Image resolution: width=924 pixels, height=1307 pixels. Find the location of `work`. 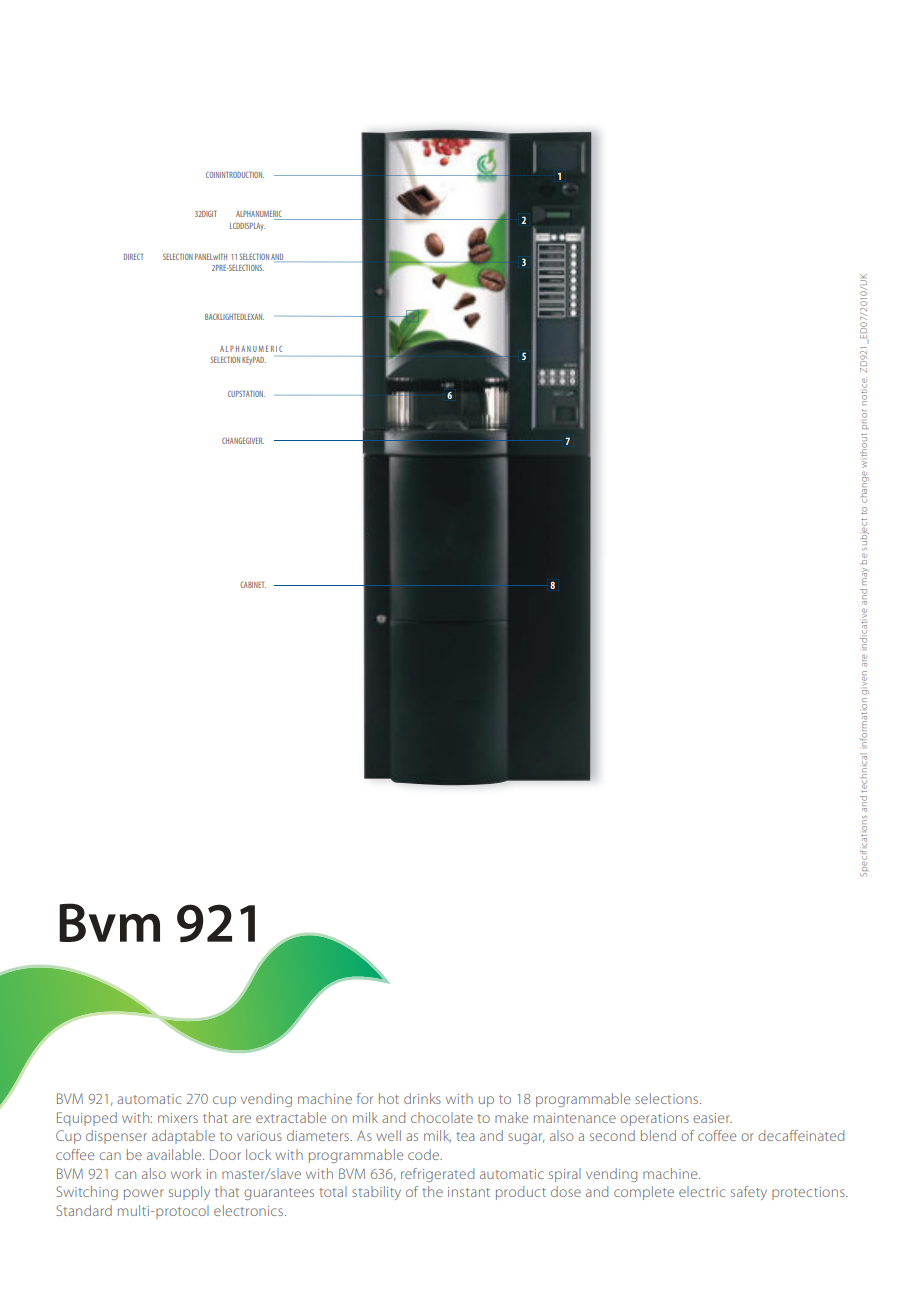

work is located at coordinates (186, 1173).
